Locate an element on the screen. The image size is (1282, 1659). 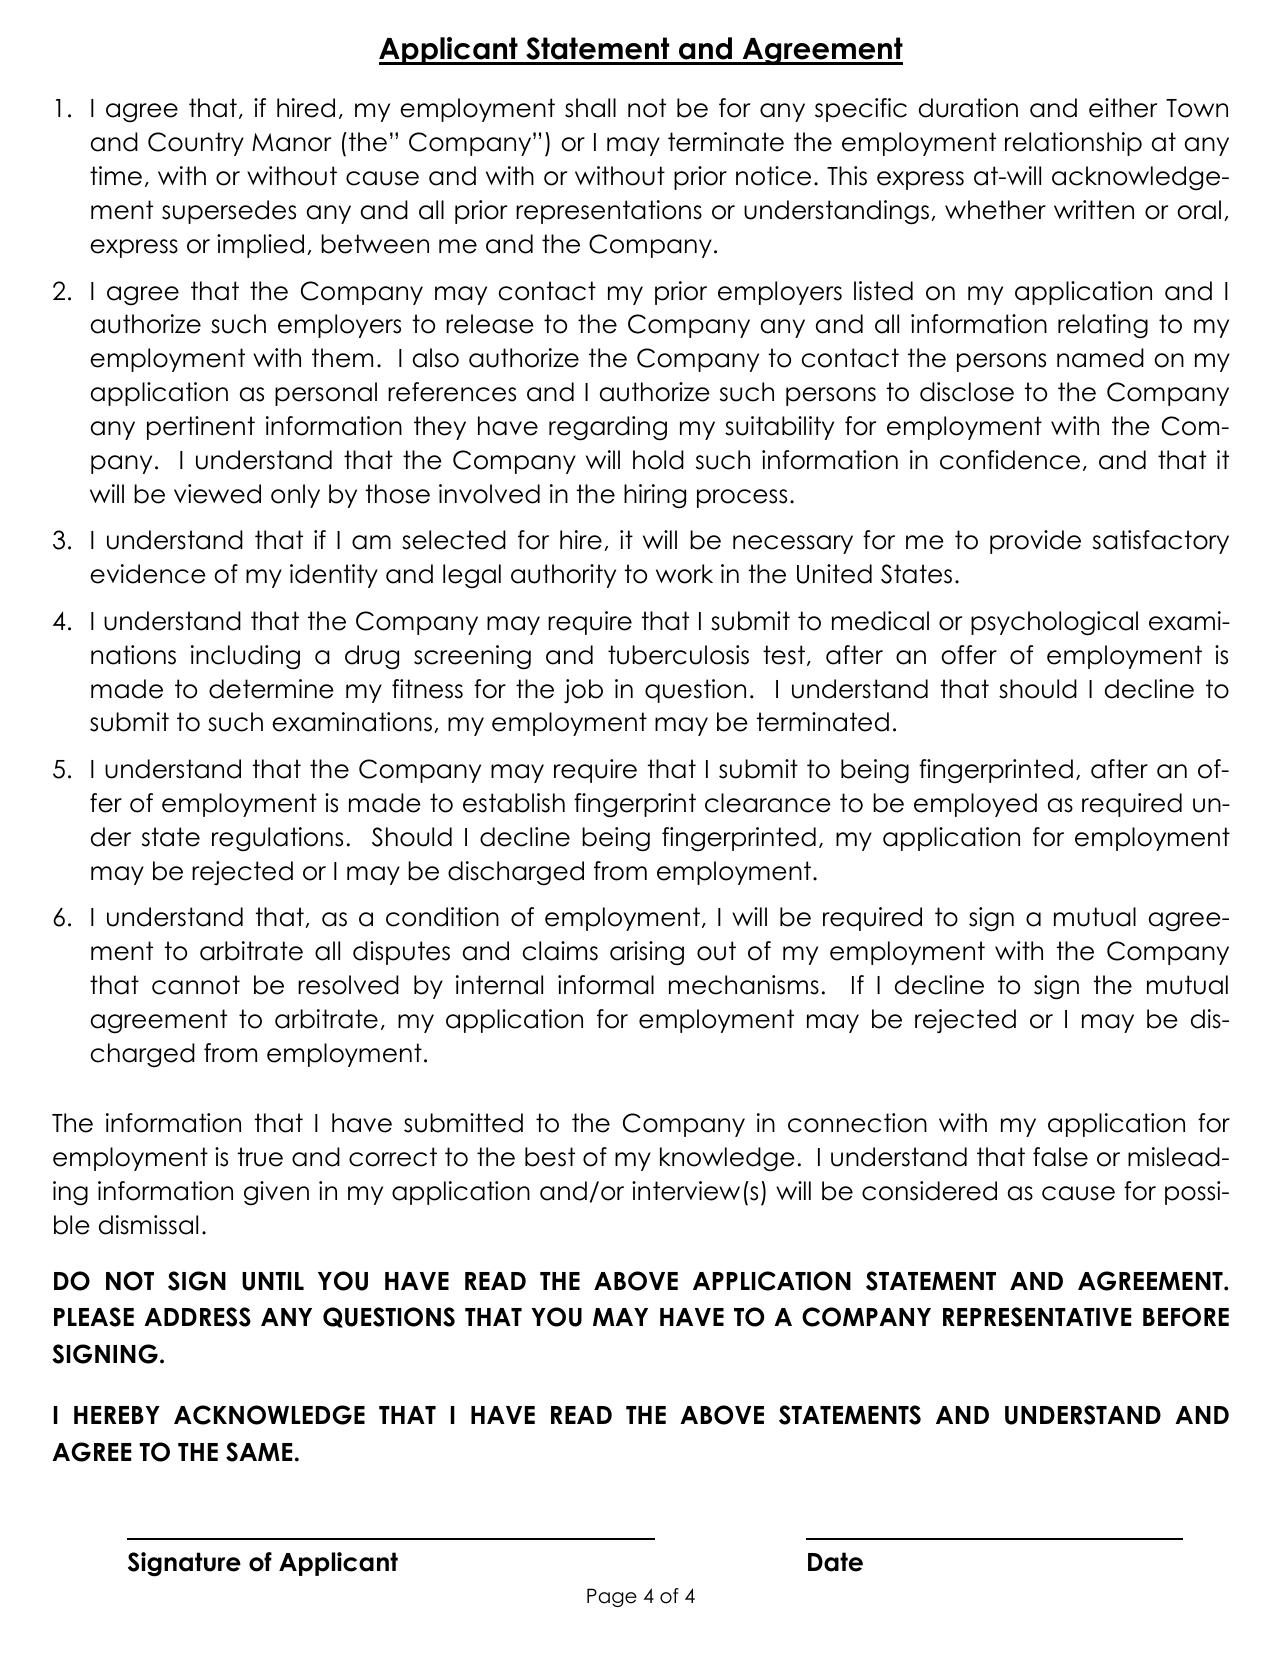
SAME is located at coordinates (259, 1452).
